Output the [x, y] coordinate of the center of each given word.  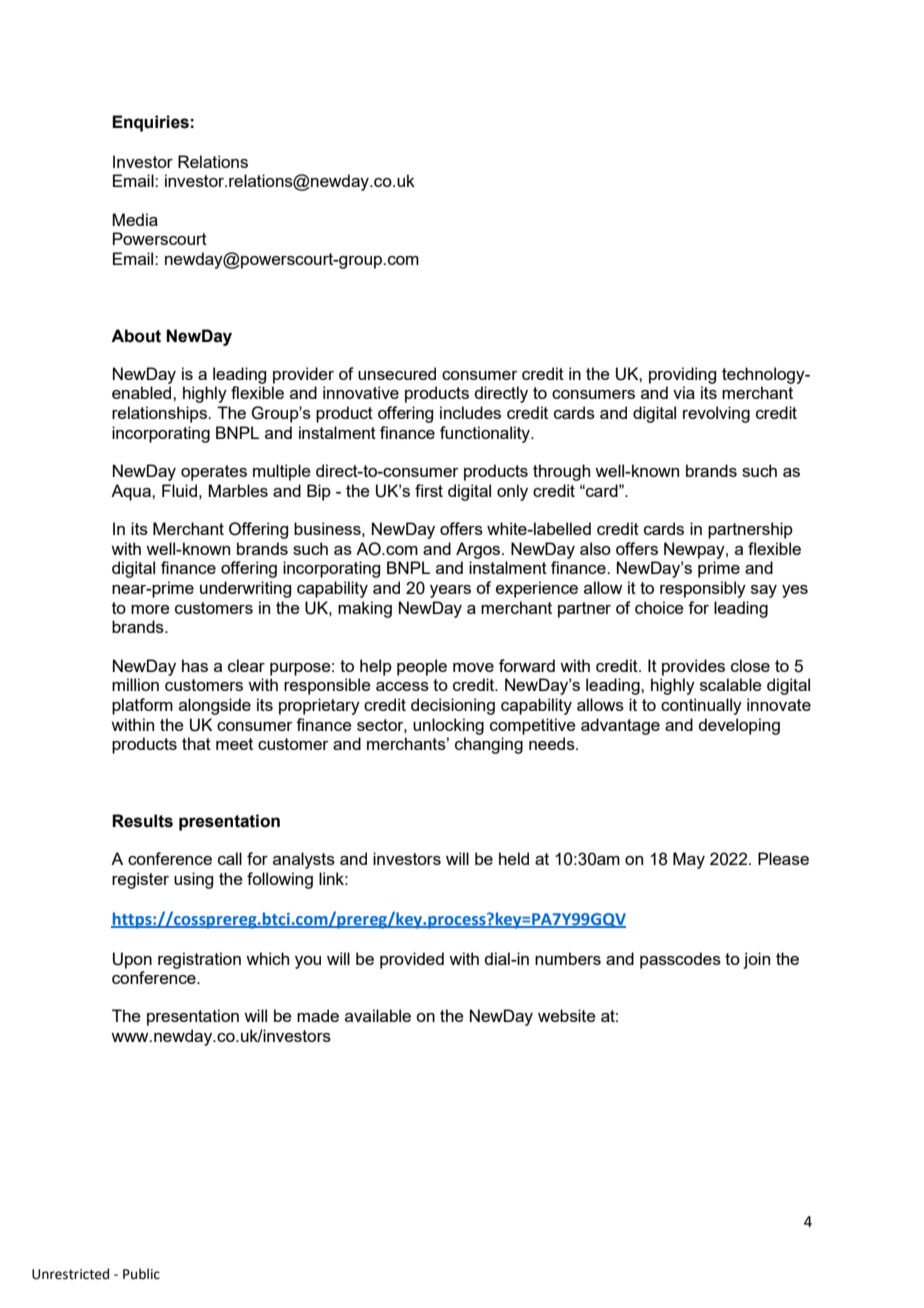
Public [141, 1274]
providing [682, 375]
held [514, 858]
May [689, 860]
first [429, 490]
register [140, 880]
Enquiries [150, 123]
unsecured [397, 373]
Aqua [132, 492]
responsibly [703, 589]
